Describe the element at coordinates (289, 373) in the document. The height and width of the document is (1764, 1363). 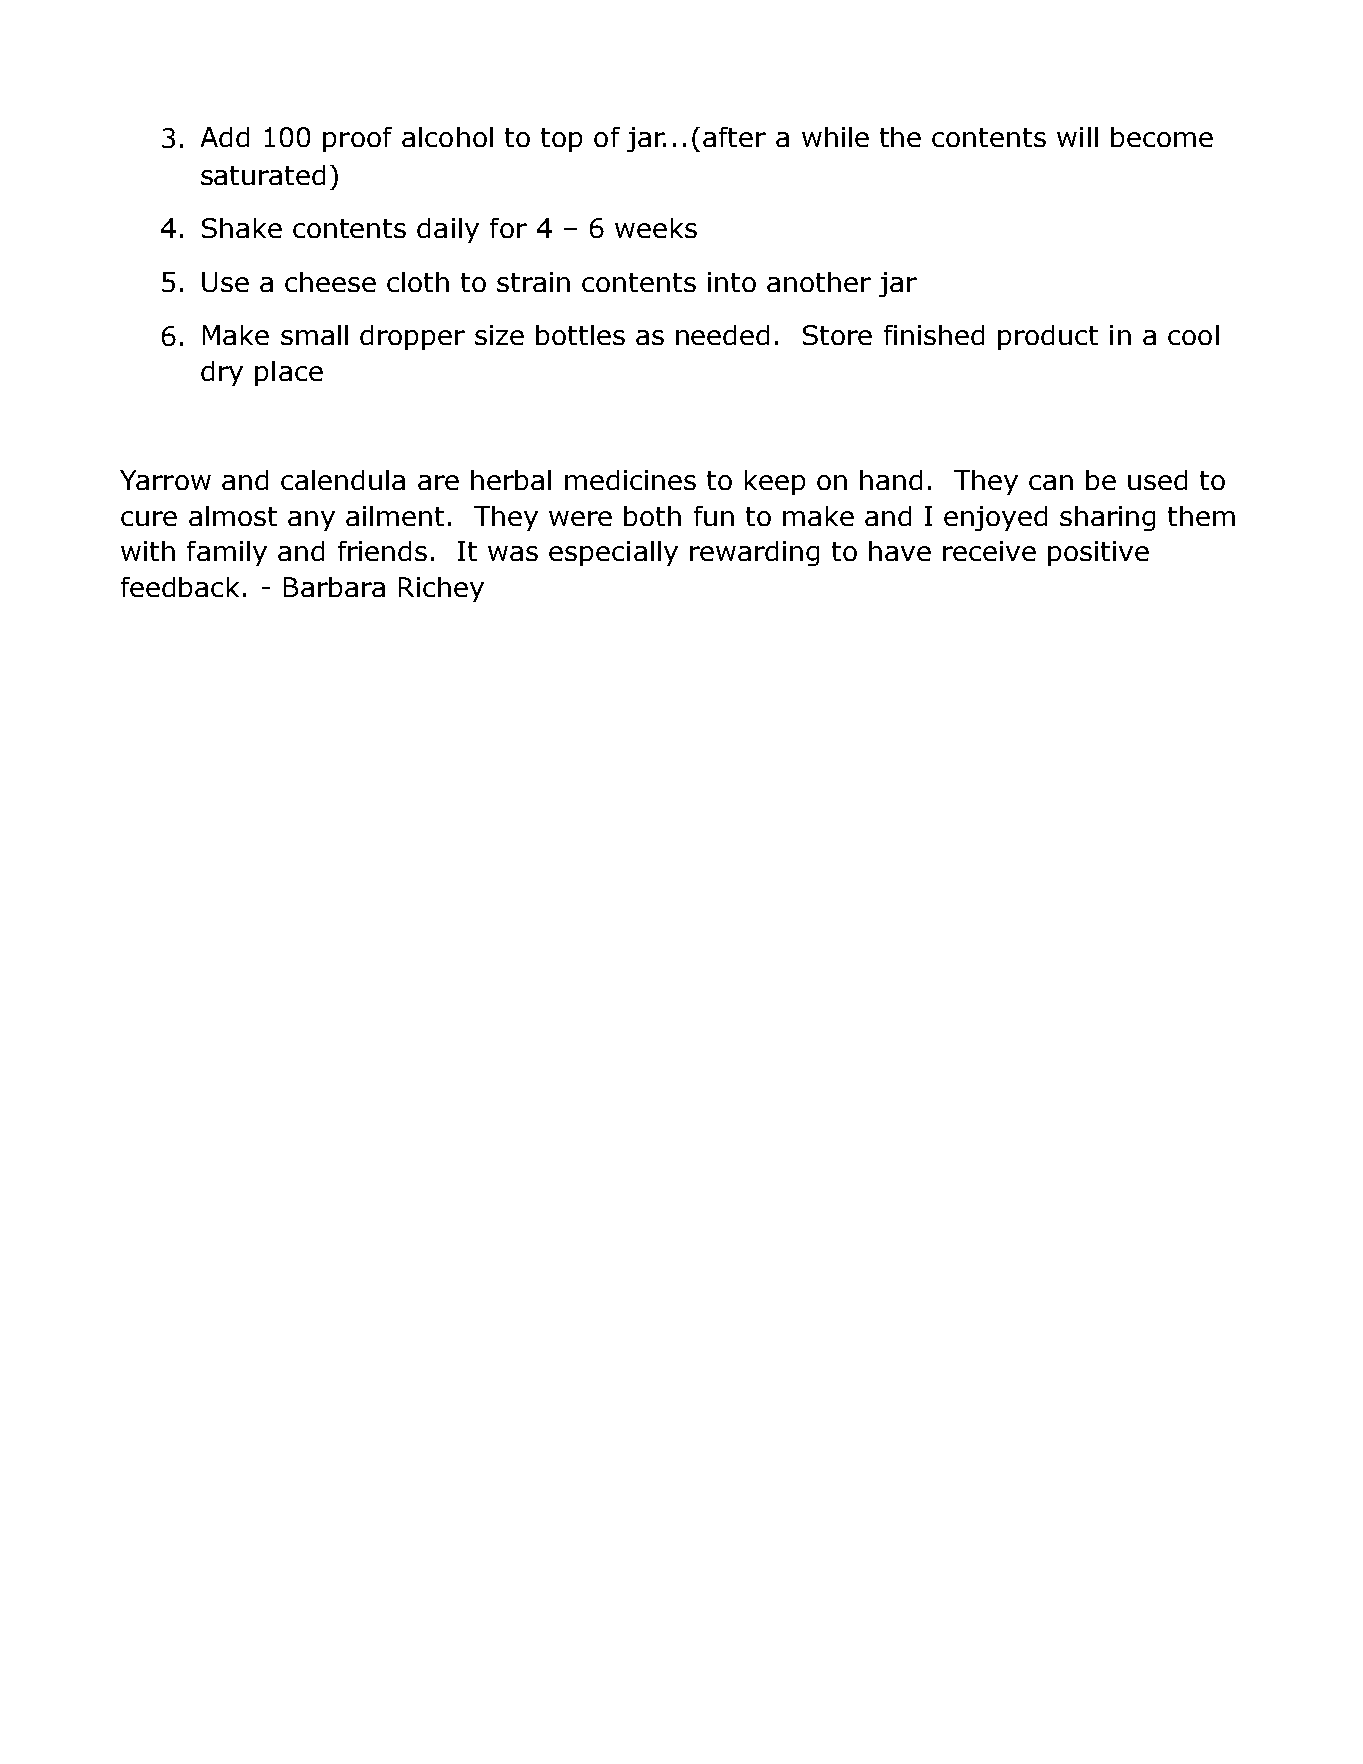
I see `place` at that location.
